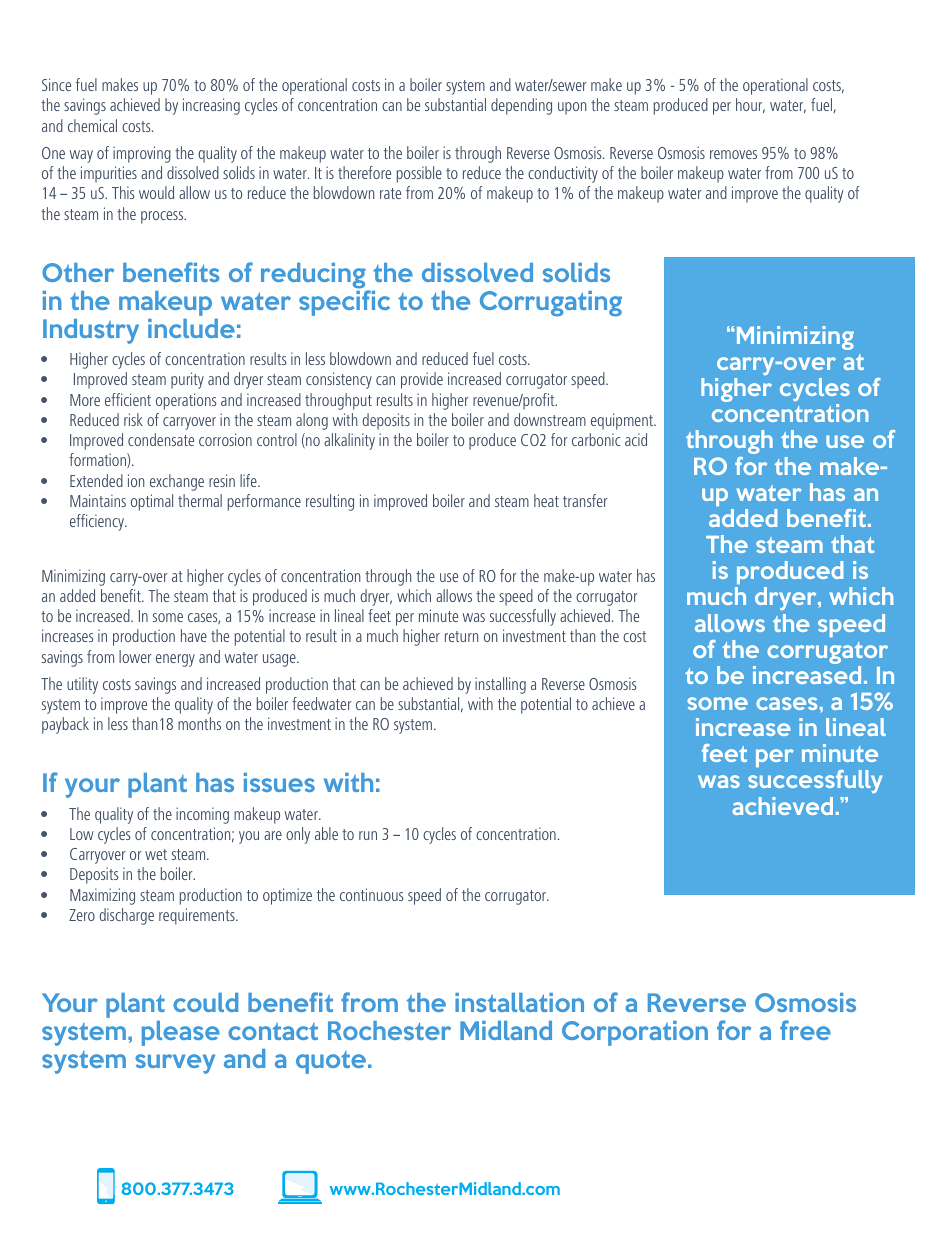  Describe the element at coordinates (156, 854) in the page. I see `wet` at that location.
